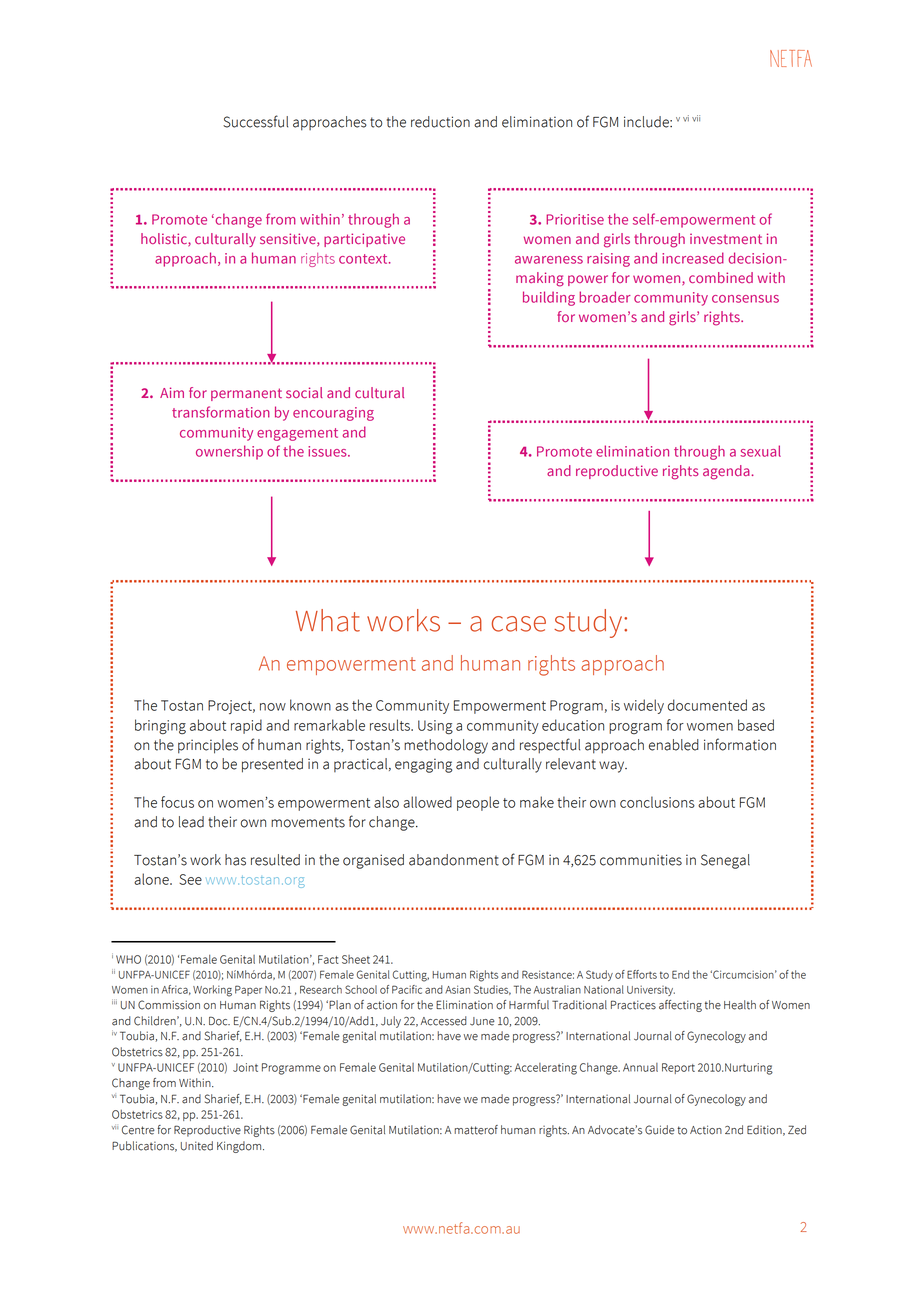 The image size is (924, 1308). What do you see at coordinates (197, 1146) in the screenshot?
I see `United` at bounding box center [197, 1146].
